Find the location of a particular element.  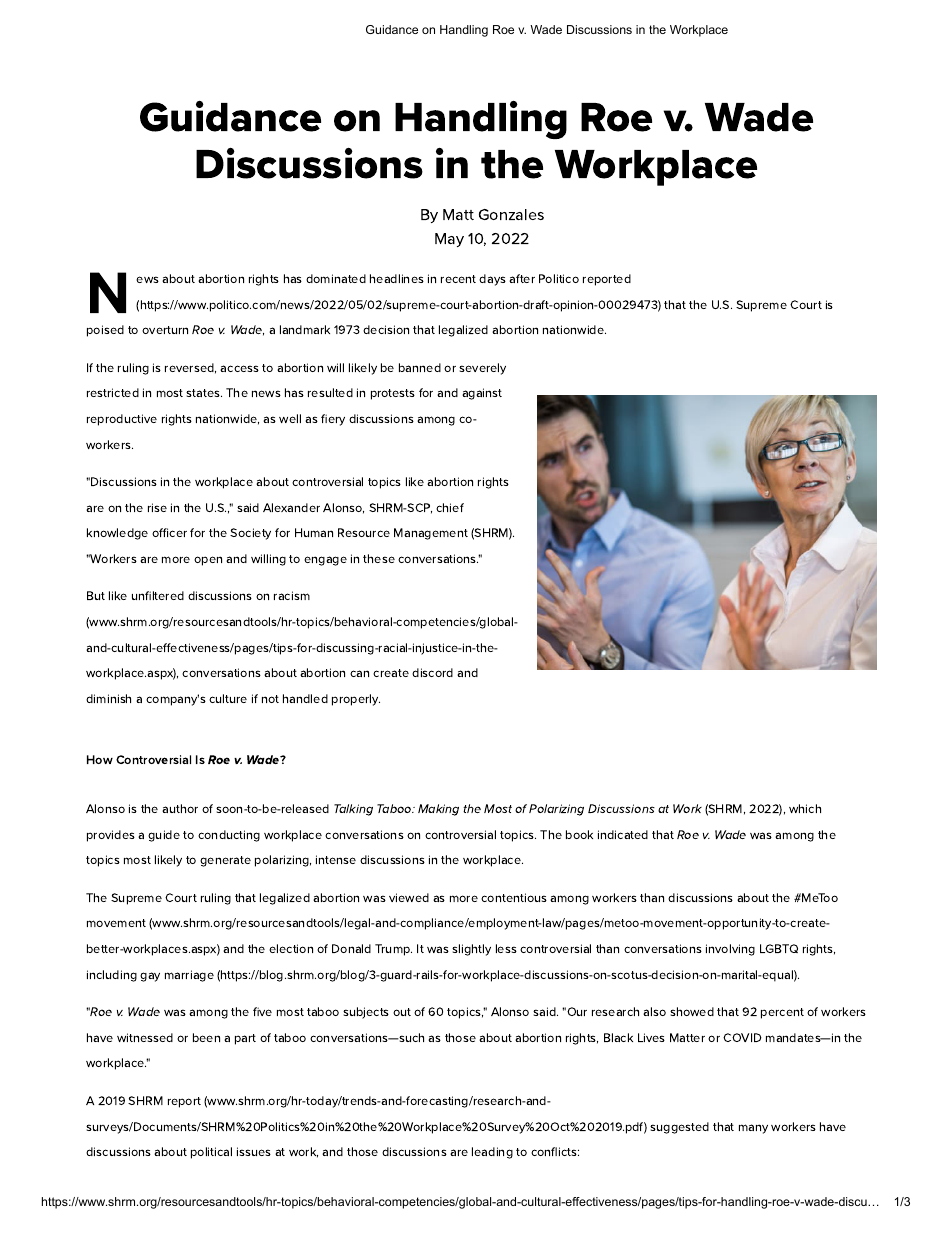

May is located at coordinates (449, 240).
